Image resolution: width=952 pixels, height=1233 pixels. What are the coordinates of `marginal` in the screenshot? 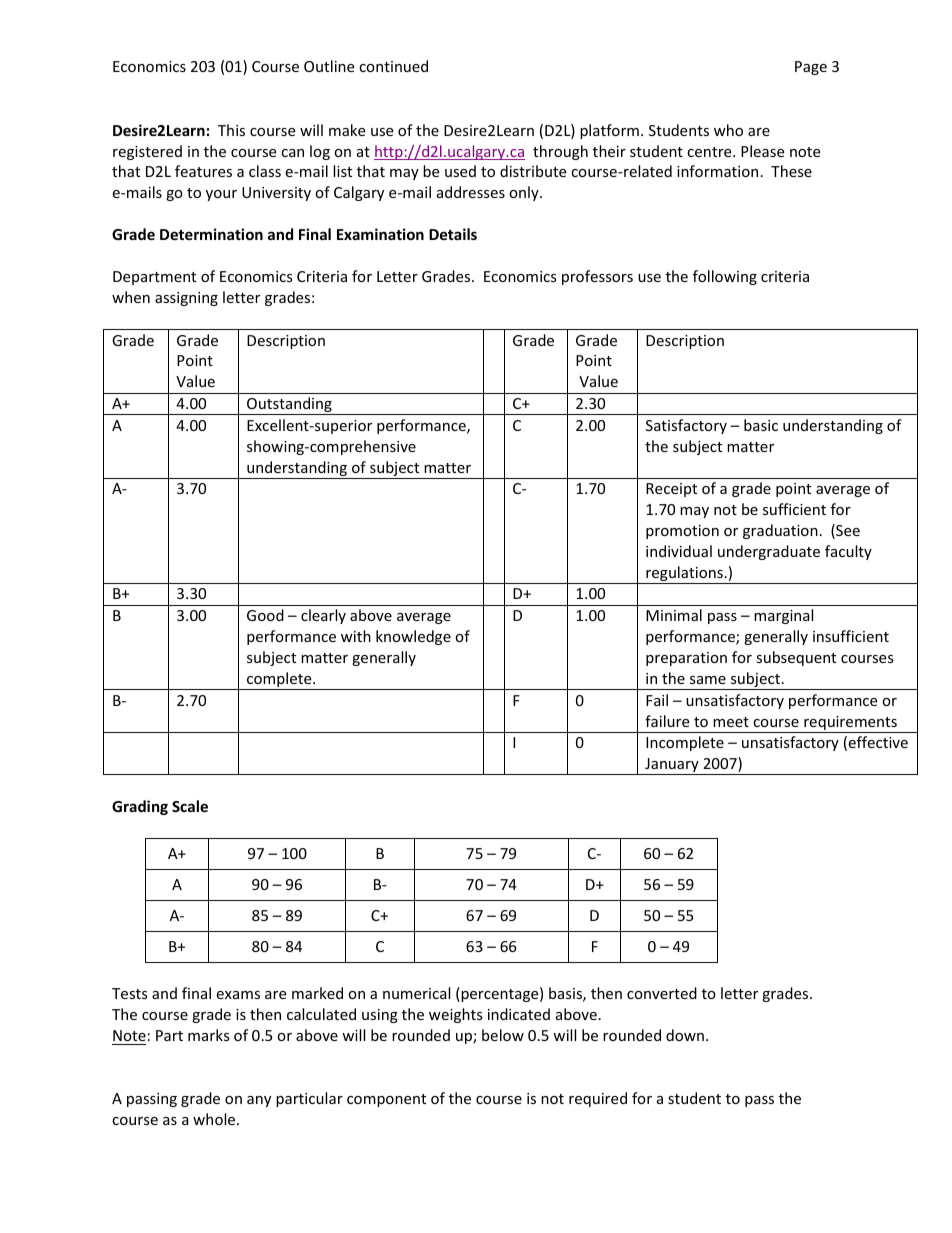 It's located at (783, 616).
